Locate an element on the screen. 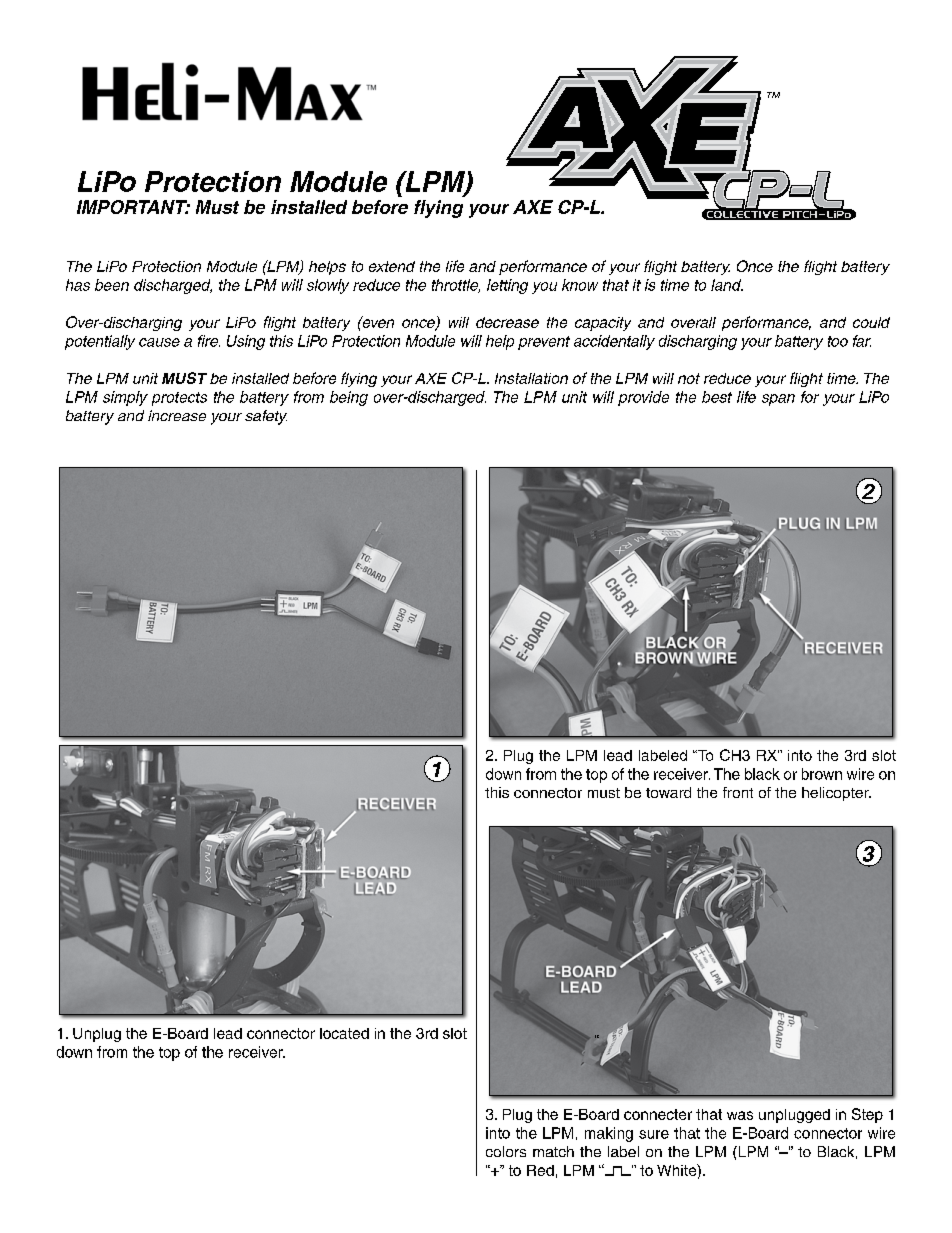 This screenshot has width=952, height=1233. colors is located at coordinates (506, 1151).
